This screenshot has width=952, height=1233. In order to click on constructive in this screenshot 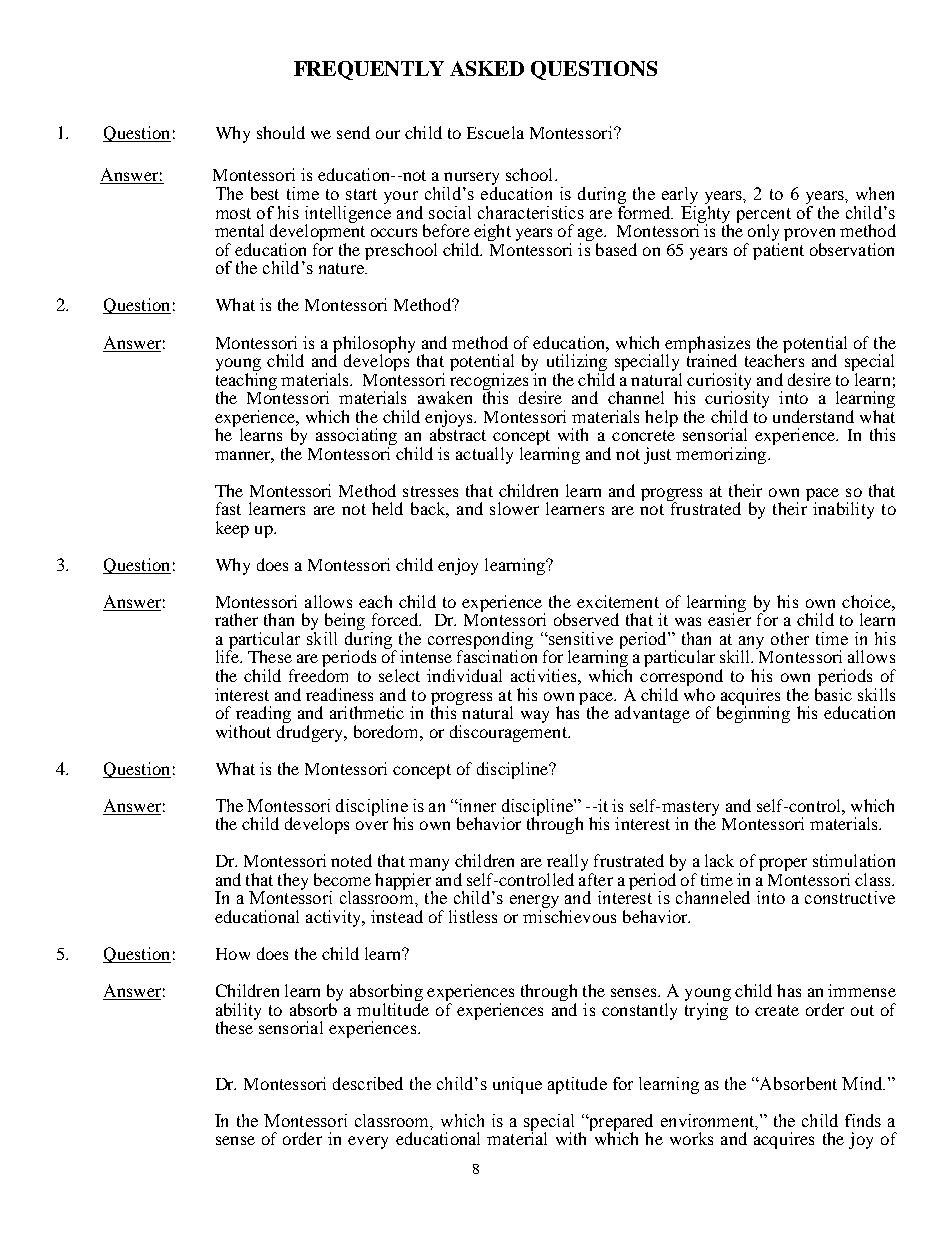, I will do `click(850, 897)`.
